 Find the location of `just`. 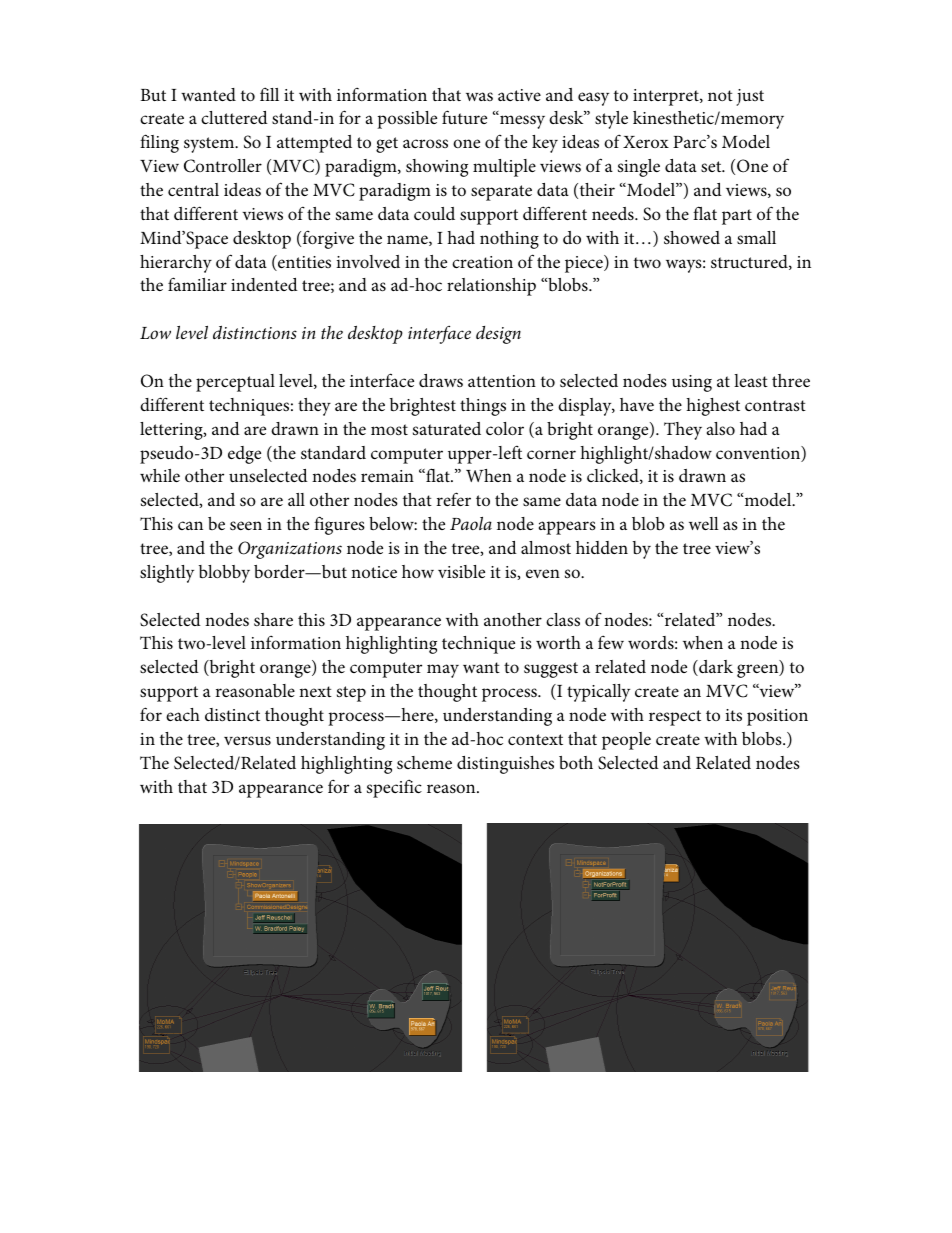

just is located at coordinates (750, 97).
